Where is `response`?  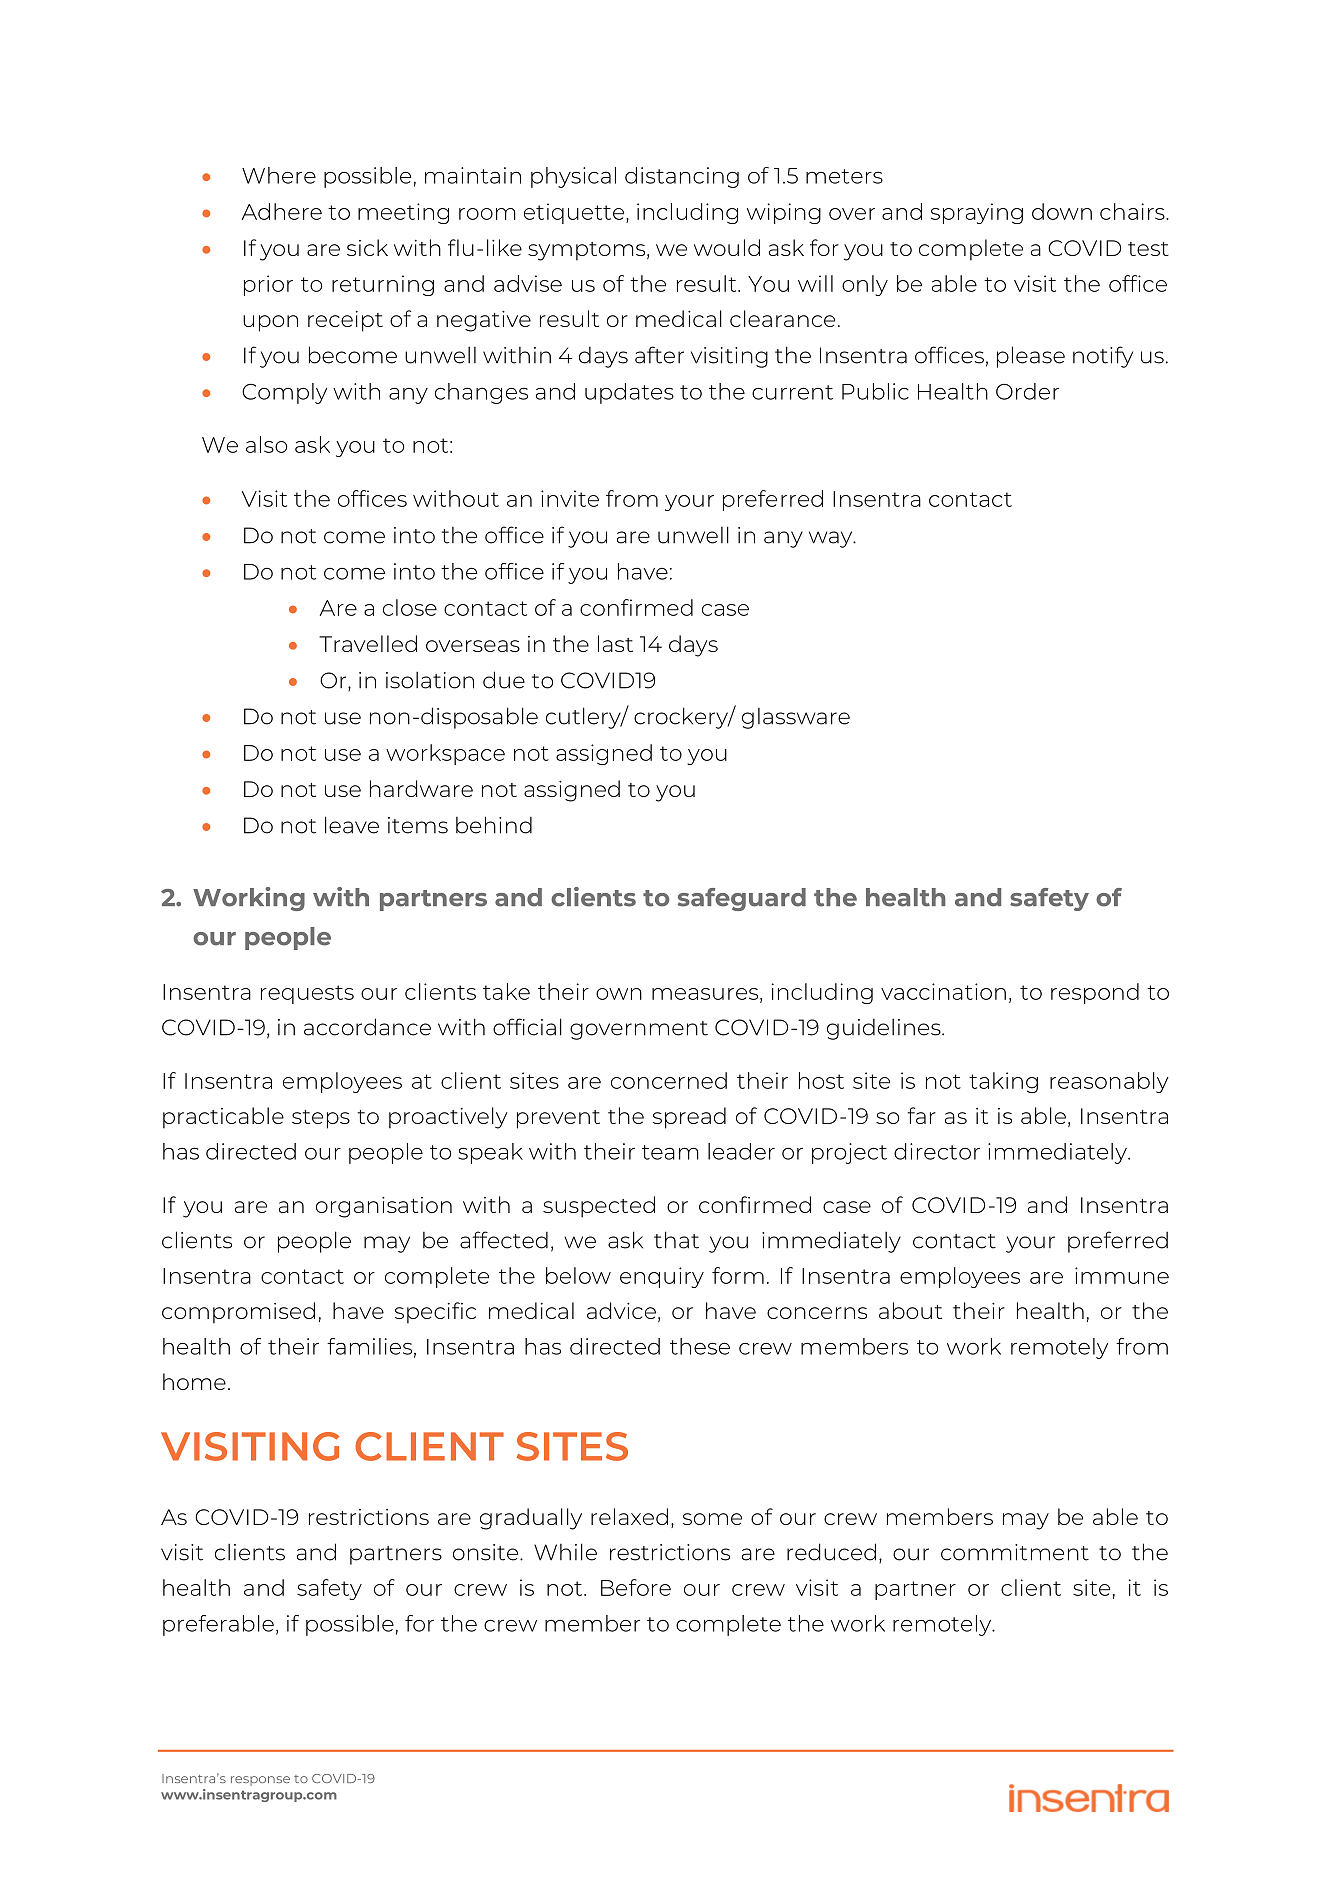 response is located at coordinates (260, 1781).
